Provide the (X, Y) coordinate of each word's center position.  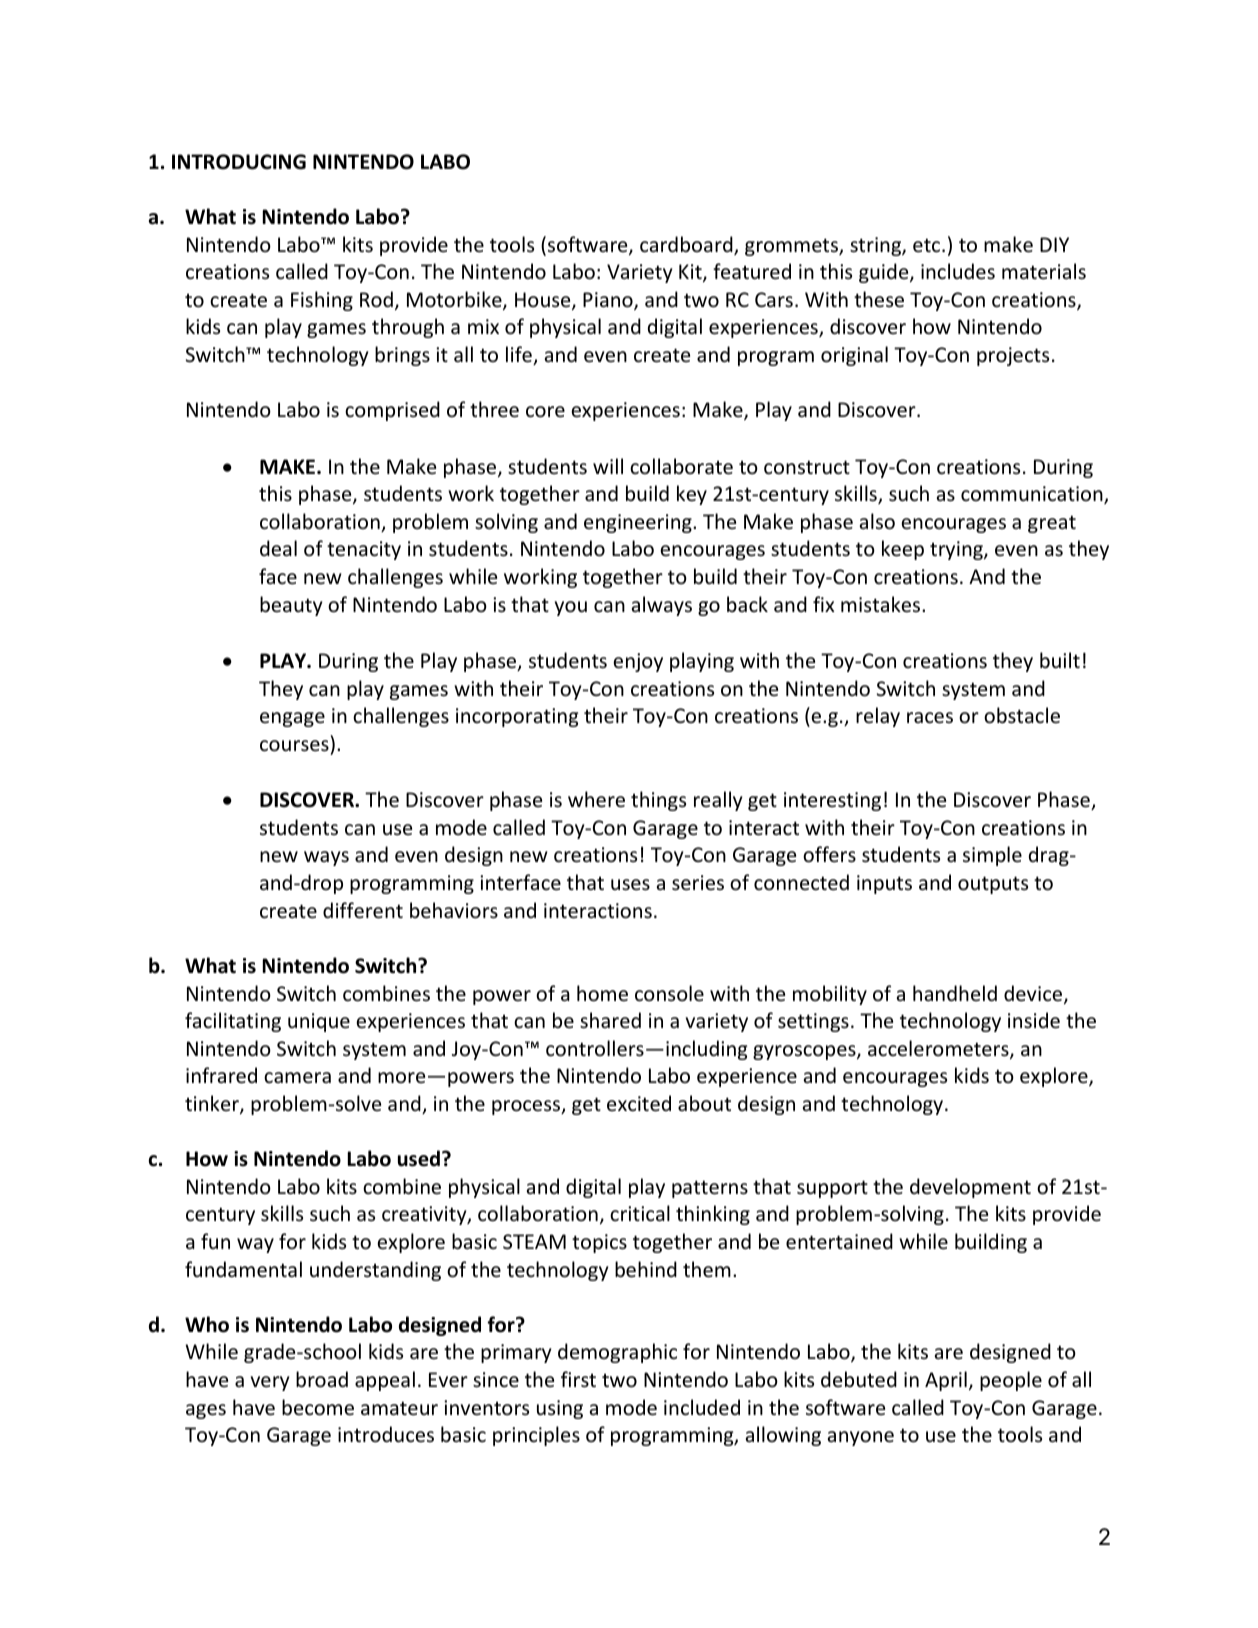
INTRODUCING (239, 162)
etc (928, 245)
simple (992, 856)
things (658, 801)
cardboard (687, 245)
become (318, 1407)
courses (294, 746)
